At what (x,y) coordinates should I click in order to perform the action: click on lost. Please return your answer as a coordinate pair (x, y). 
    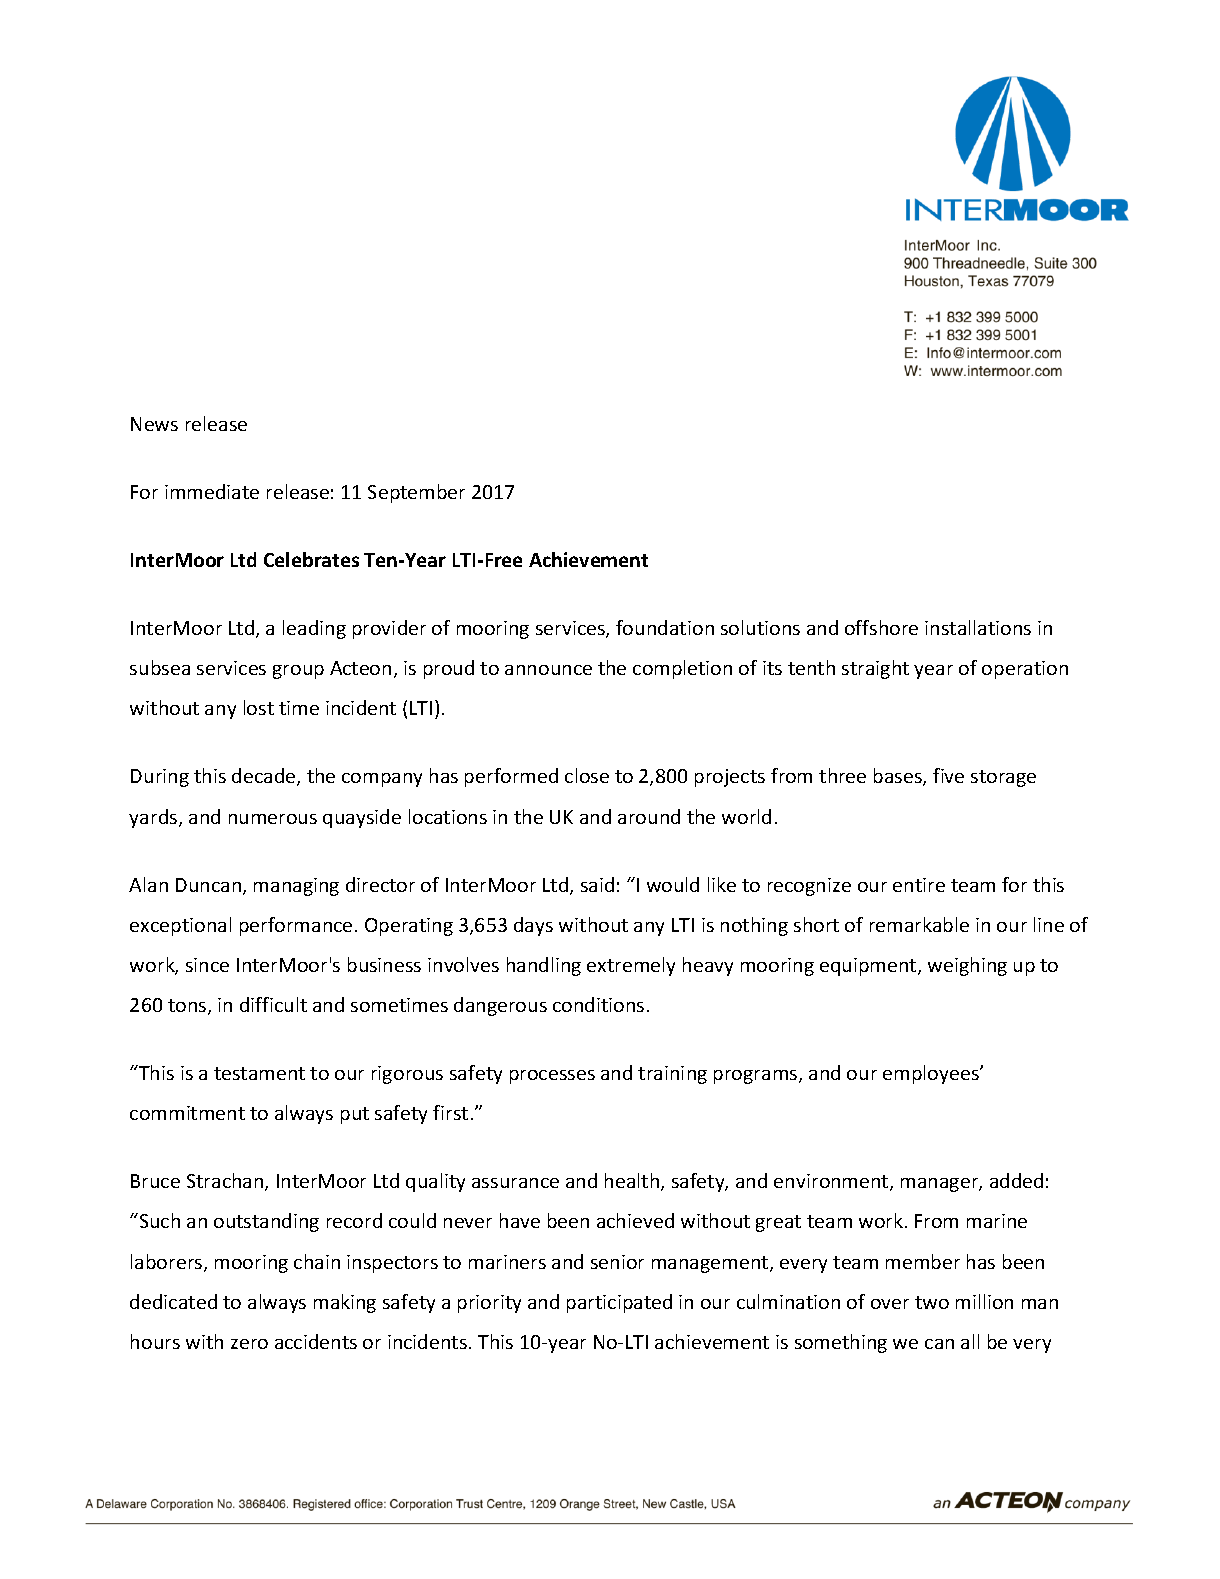
    Looking at the image, I should click on (259, 707).
